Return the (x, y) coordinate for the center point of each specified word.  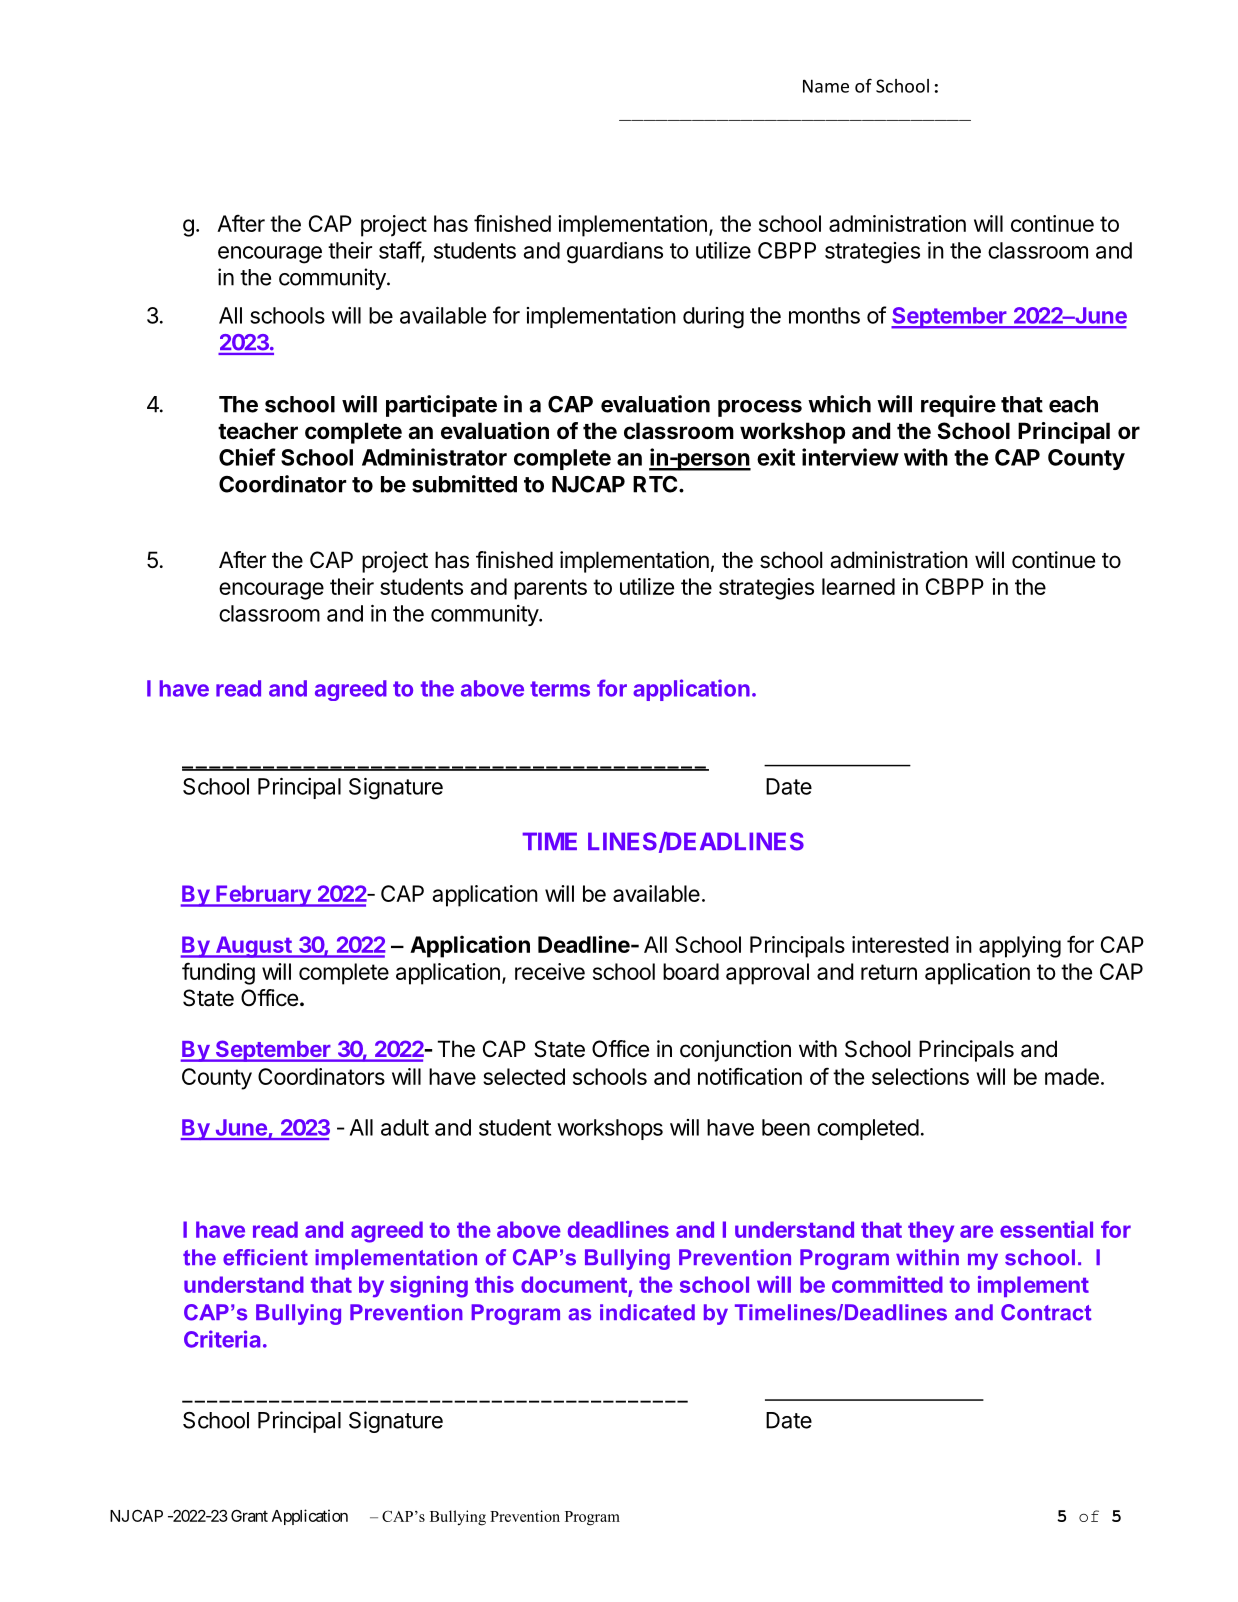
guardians (615, 253)
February (263, 896)
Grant (249, 1515)
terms (560, 689)
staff (400, 251)
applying (1020, 947)
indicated (647, 1312)
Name (826, 86)
